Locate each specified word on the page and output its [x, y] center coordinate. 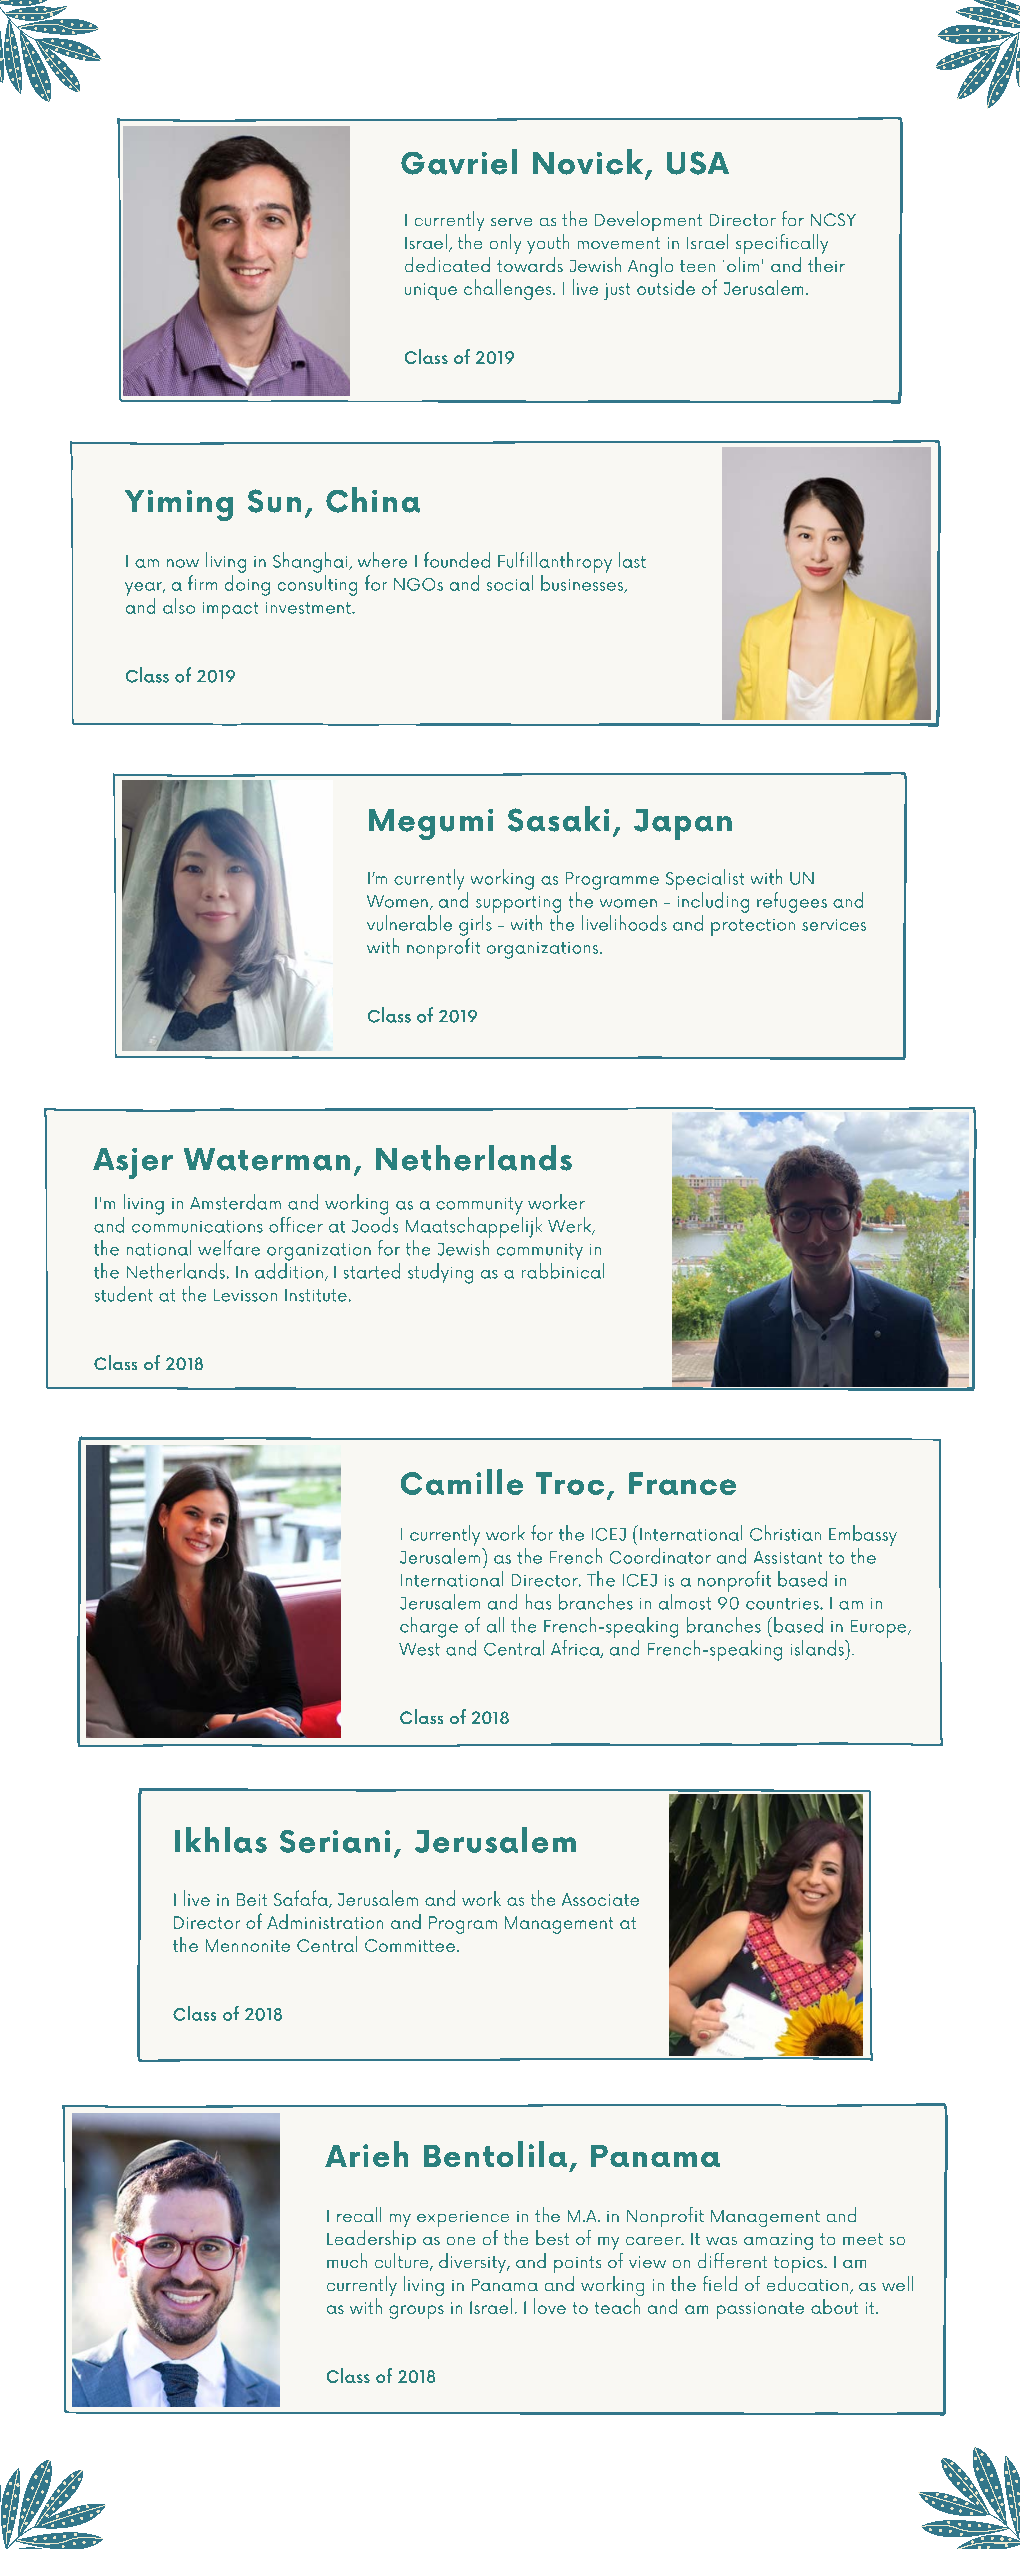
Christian [785, 1533]
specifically [782, 244]
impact [230, 610]
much [347, 2260]
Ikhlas [221, 1840]
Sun [274, 501]
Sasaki [558, 819]
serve [511, 222]
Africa [576, 1649]
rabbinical [563, 1271]
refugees [792, 902]
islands [818, 1648]
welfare [229, 1248]
